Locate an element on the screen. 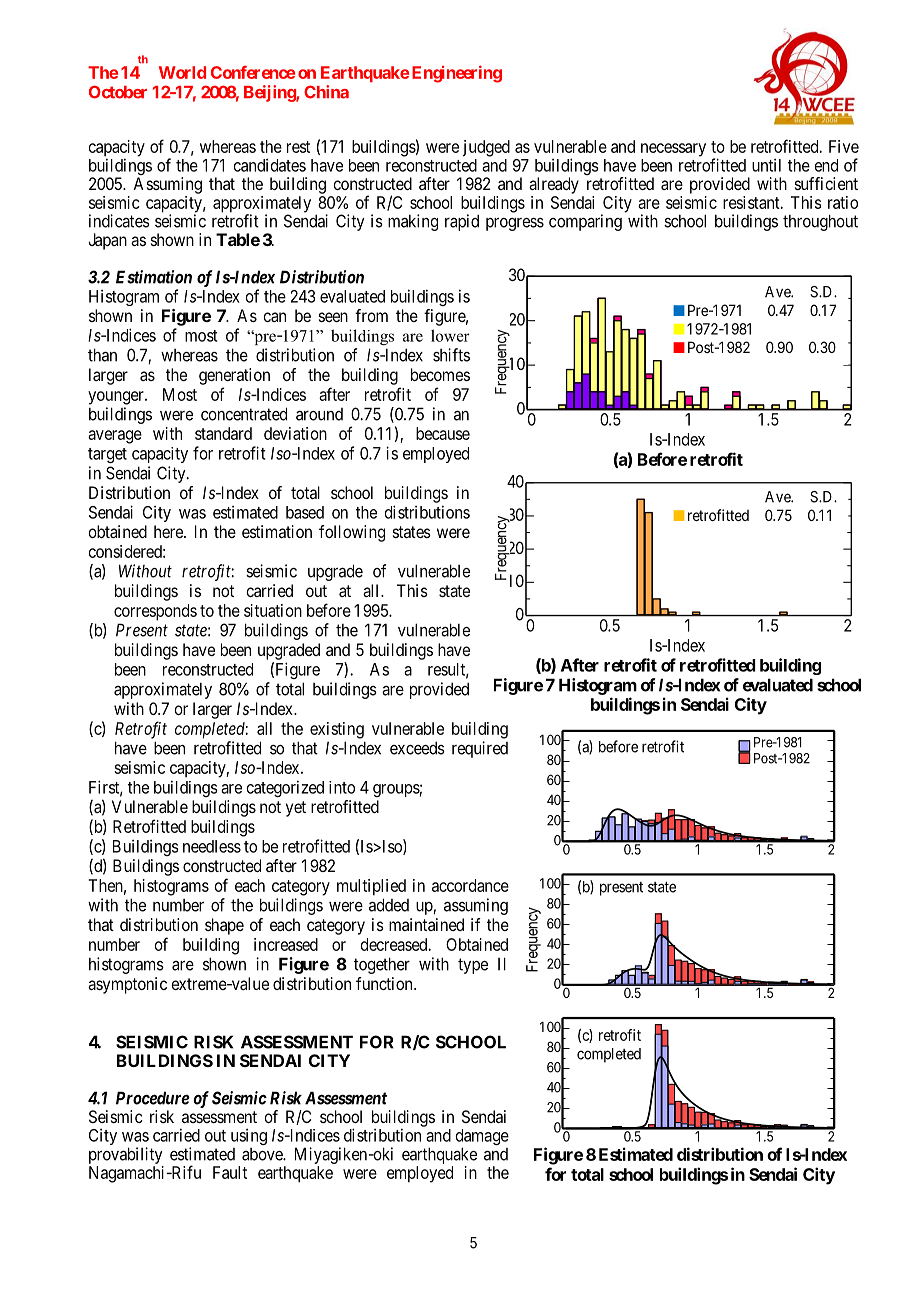 The width and height of the screenshot is (924, 1307). required is located at coordinates (480, 749).
